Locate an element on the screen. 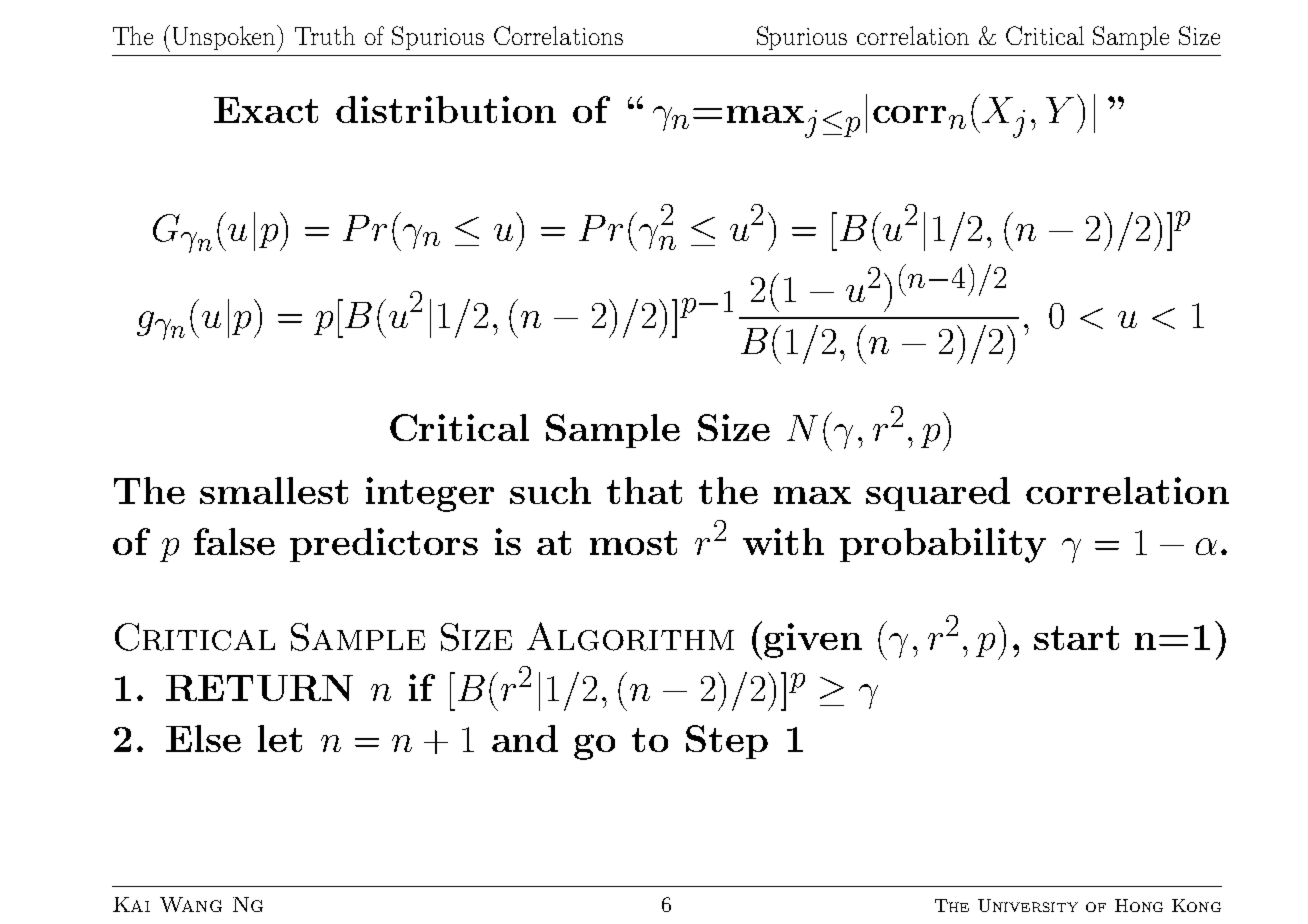 The height and width of the screenshot is (924, 1308). Step is located at coordinates (727, 742).
